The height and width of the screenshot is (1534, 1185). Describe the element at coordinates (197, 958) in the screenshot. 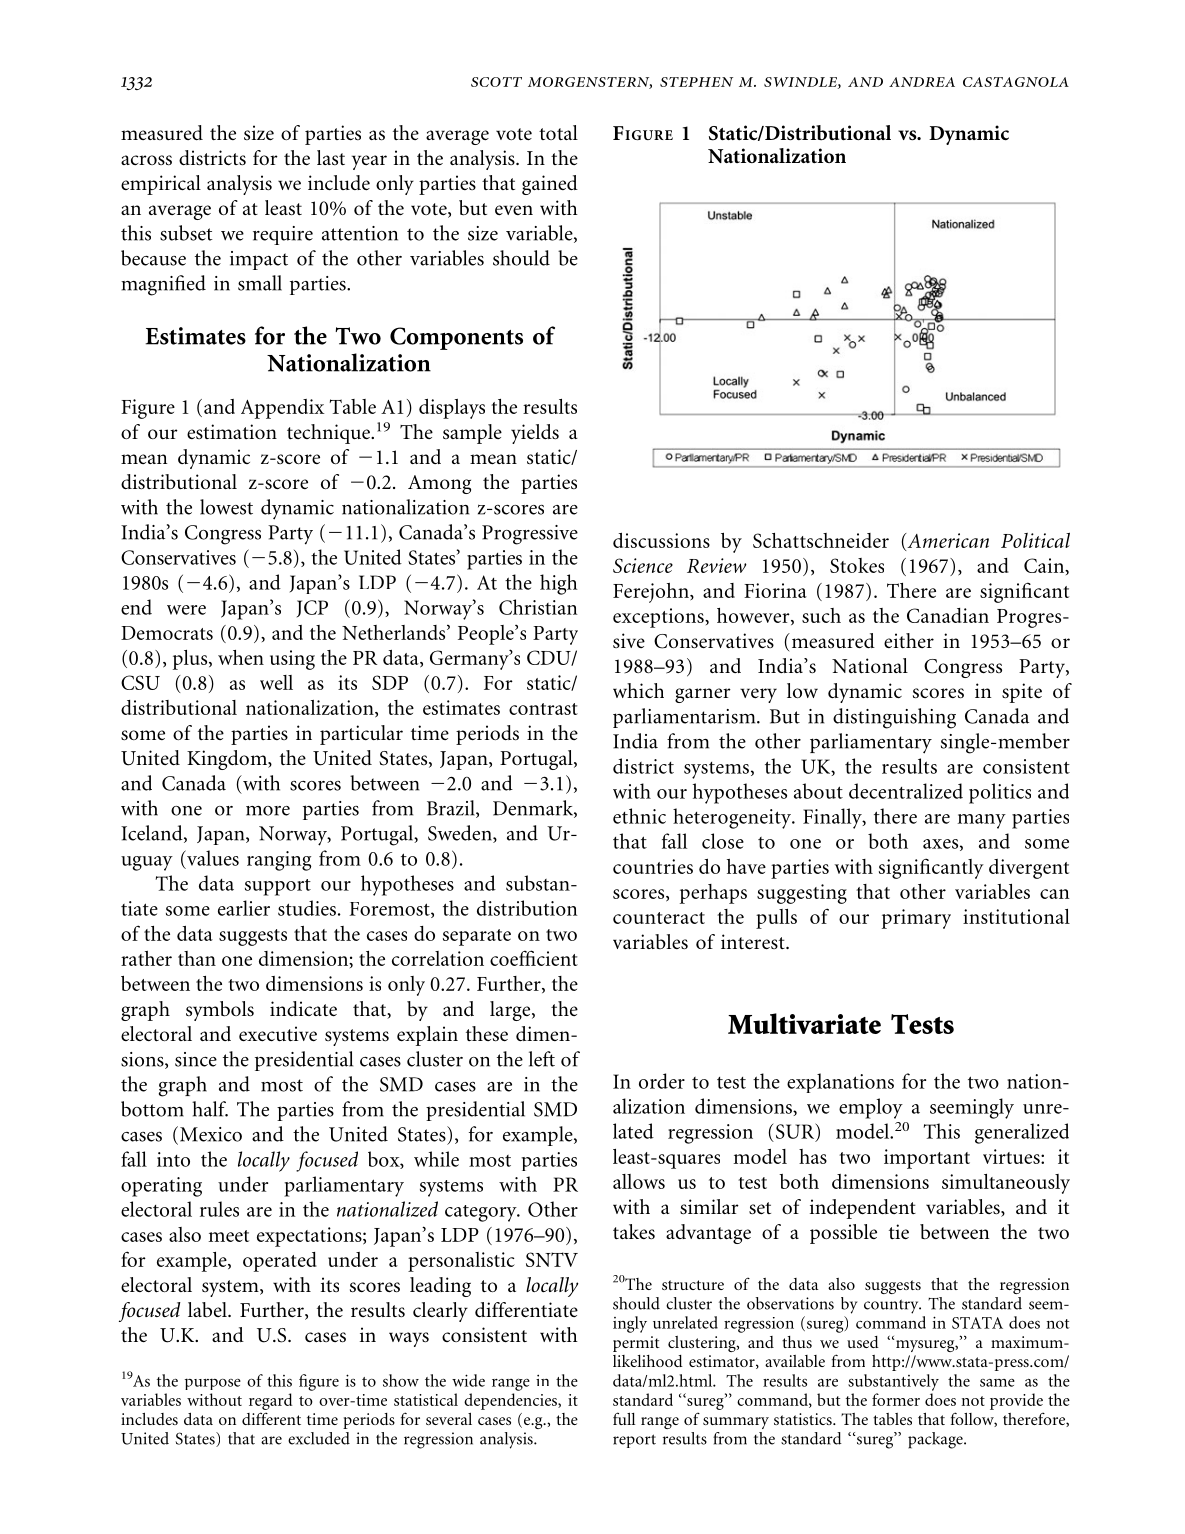

I see `than` at that location.
